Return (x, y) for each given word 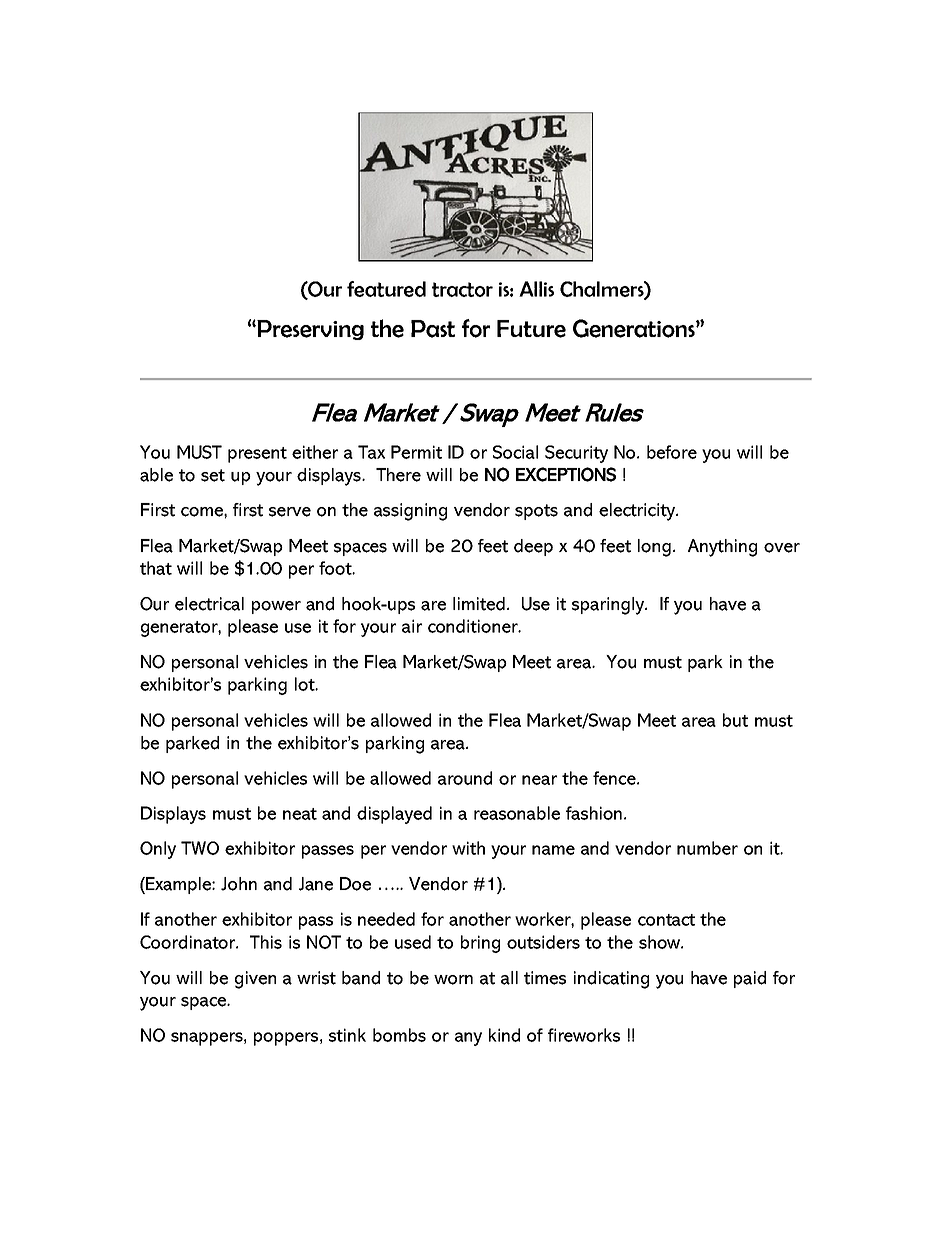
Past (433, 329)
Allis (536, 289)
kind (504, 1035)
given (255, 980)
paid (750, 979)
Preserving (309, 330)
